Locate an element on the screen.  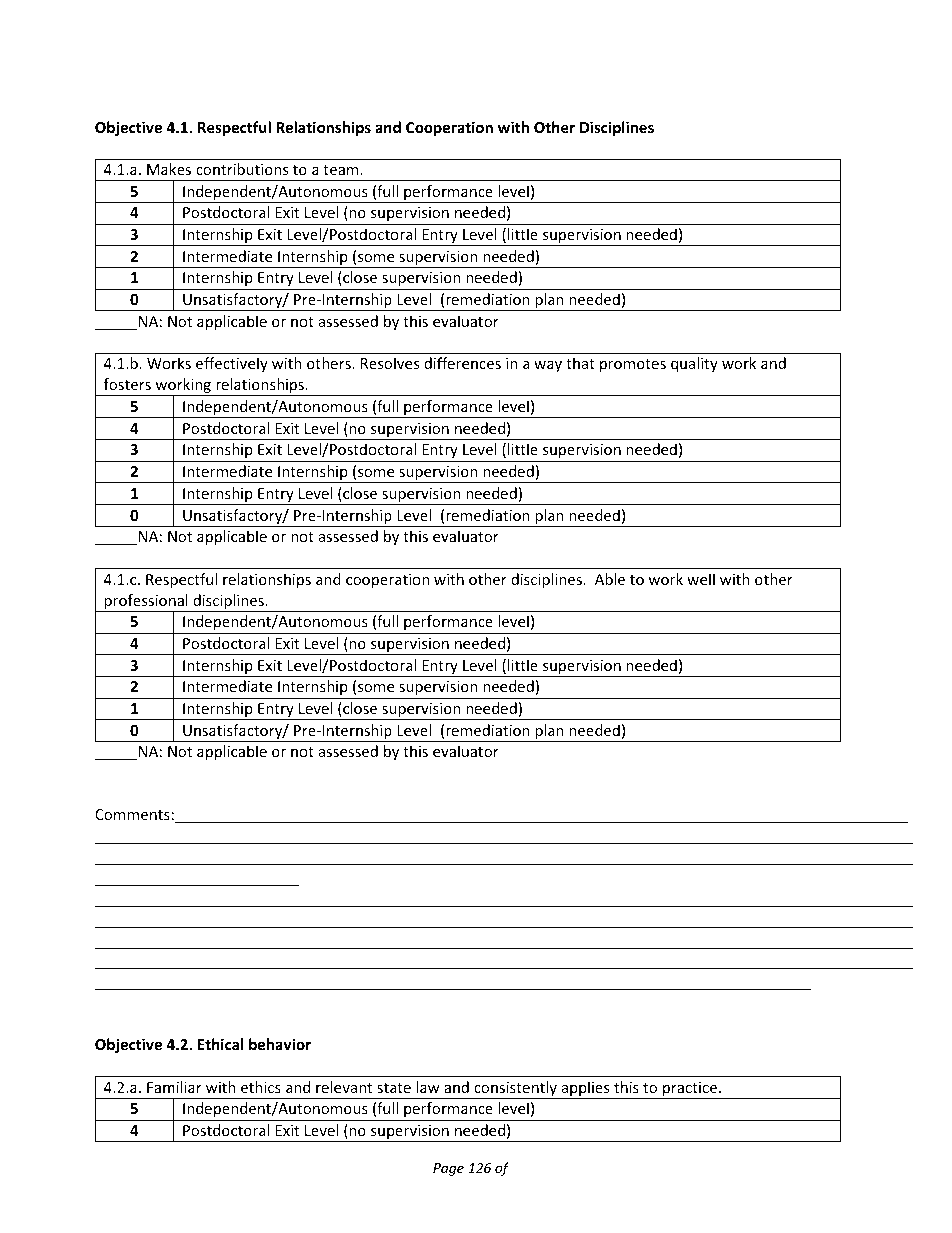
team is located at coordinates (341, 170).
